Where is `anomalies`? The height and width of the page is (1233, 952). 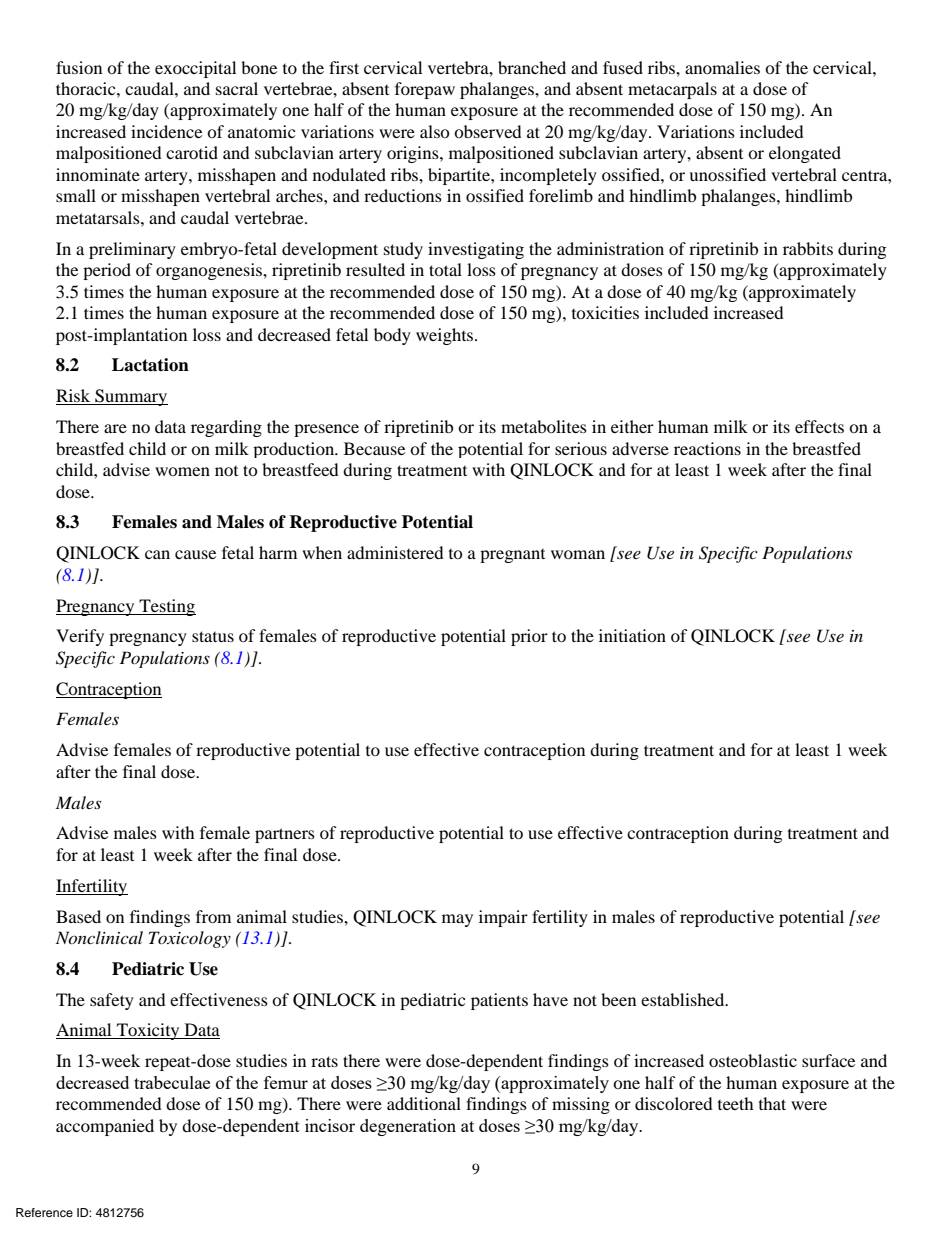 anomalies is located at coordinates (722, 67).
